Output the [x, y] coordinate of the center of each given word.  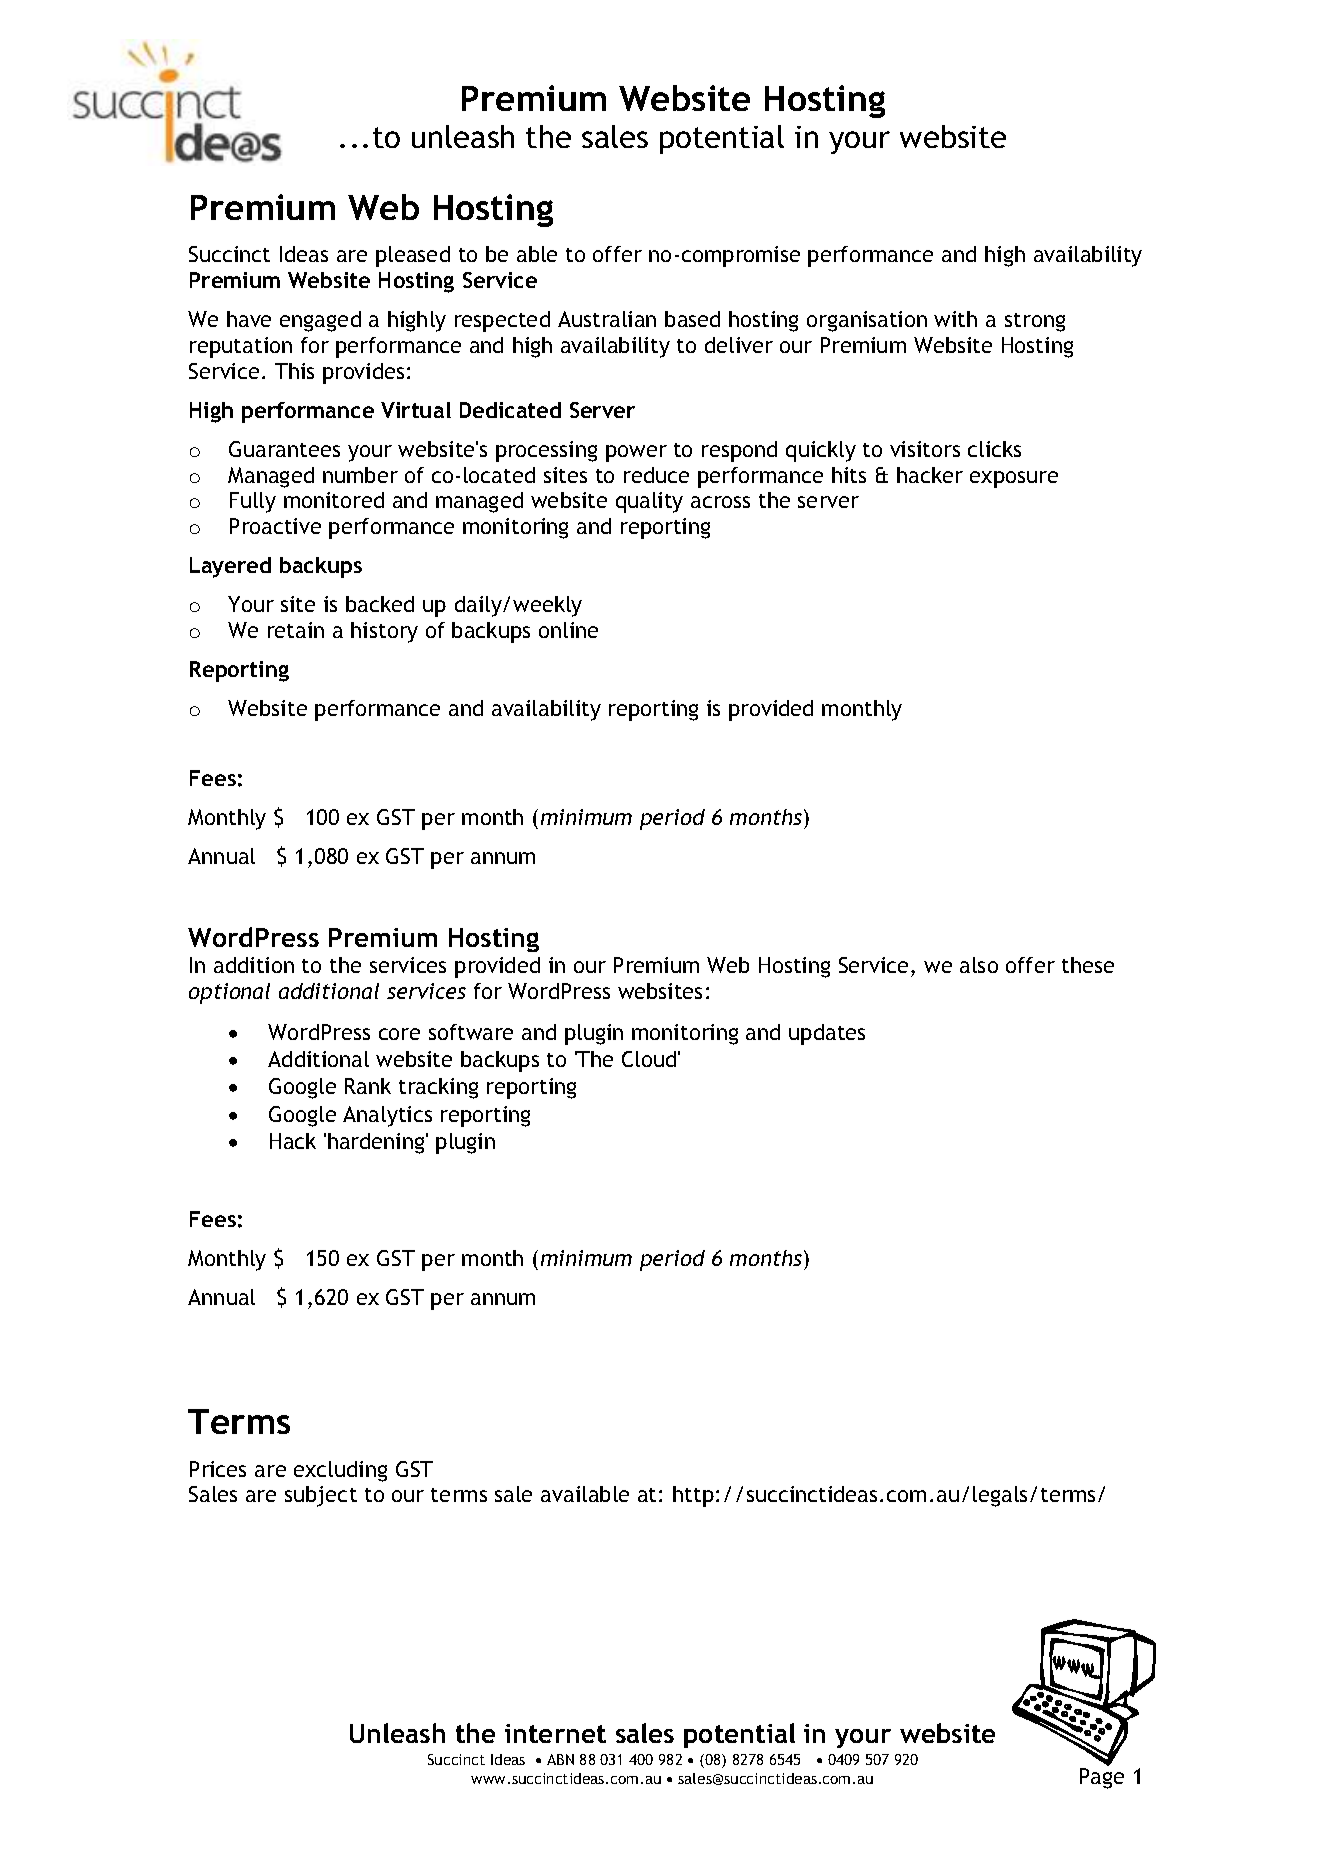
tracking [438, 1088]
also [979, 965]
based [692, 319]
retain [296, 630]
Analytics [387, 1116]
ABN [560, 1759]
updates [827, 1034]
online [568, 630]
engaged [320, 321]
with [955, 319]
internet [555, 1733]
